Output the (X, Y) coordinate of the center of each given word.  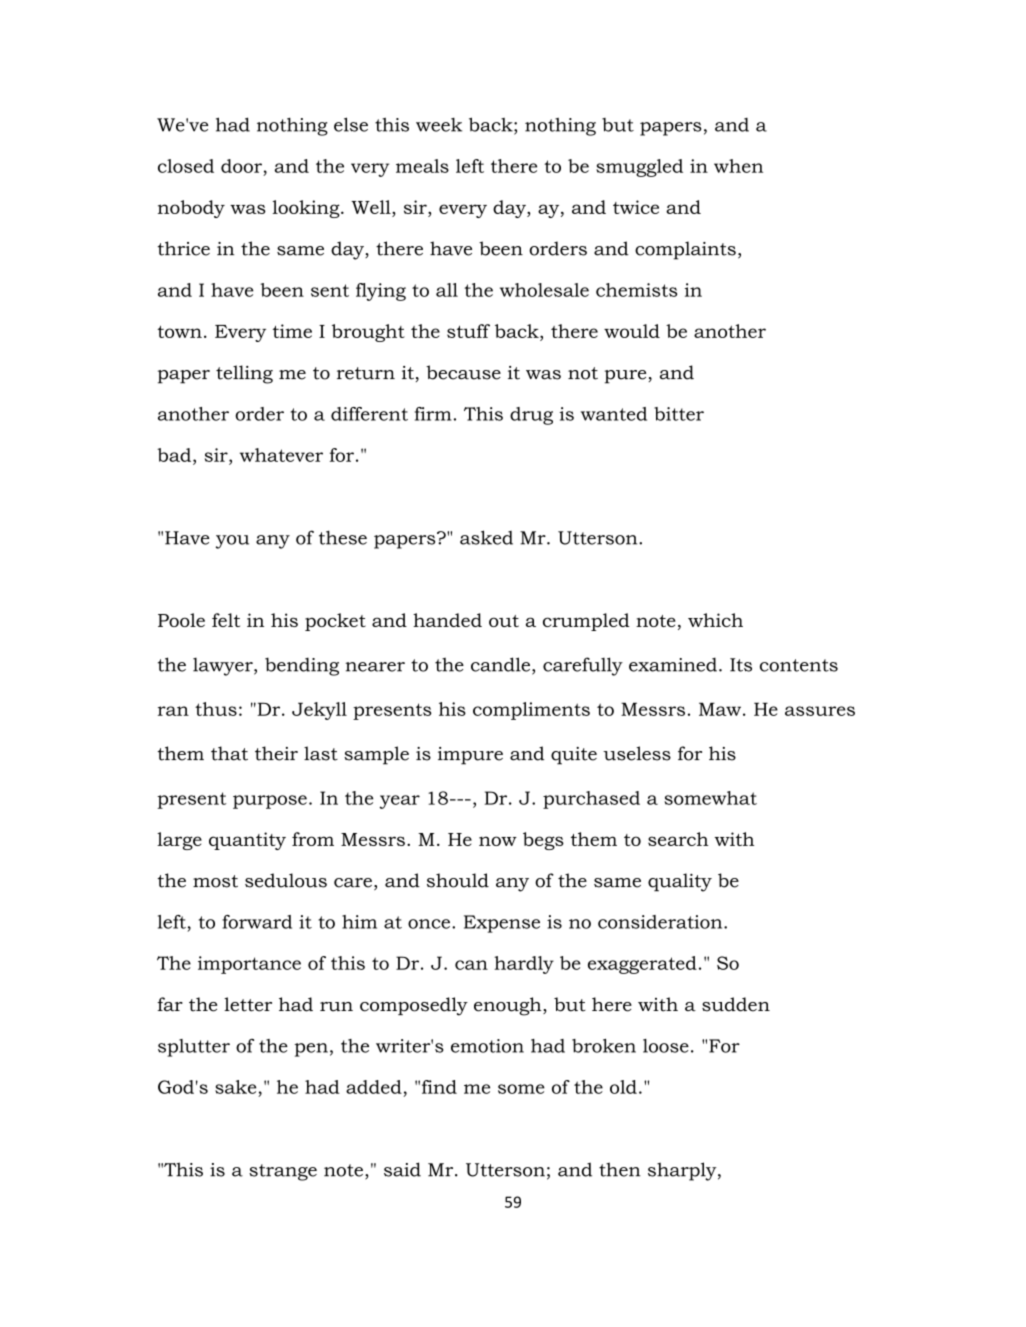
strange (283, 1172)
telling (244, 374)
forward (257, 922)
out (504, 621)
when (738, 166)
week (439, 125)
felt (226, 620)
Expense (502, 924)
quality (680, 882)
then (620, 1169)
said (402, 1169)
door (241, 166)
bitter (679, 414)
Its (741, 665)
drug (531, 416)
